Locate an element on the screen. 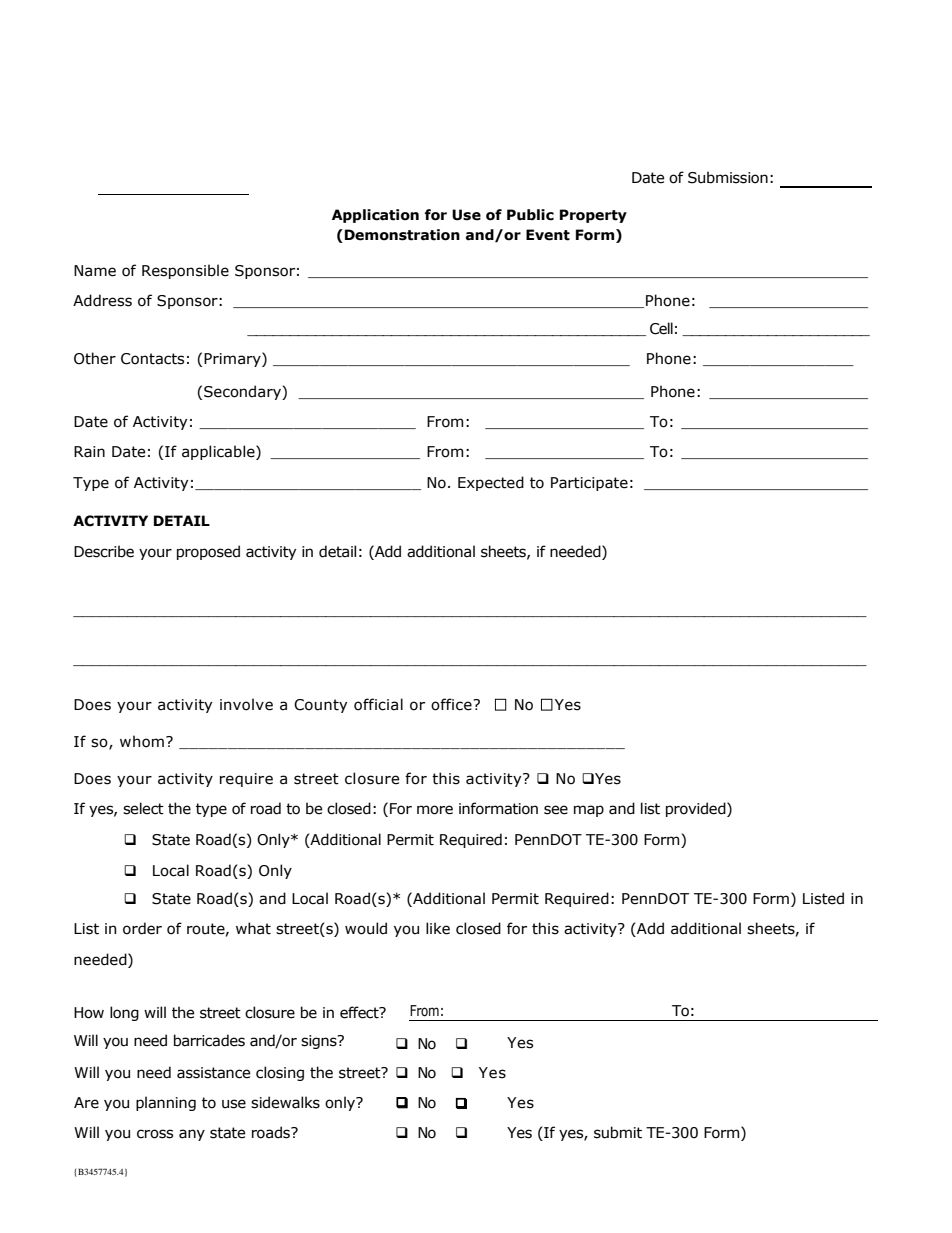  planning is located at coordinates (166, 1103).
